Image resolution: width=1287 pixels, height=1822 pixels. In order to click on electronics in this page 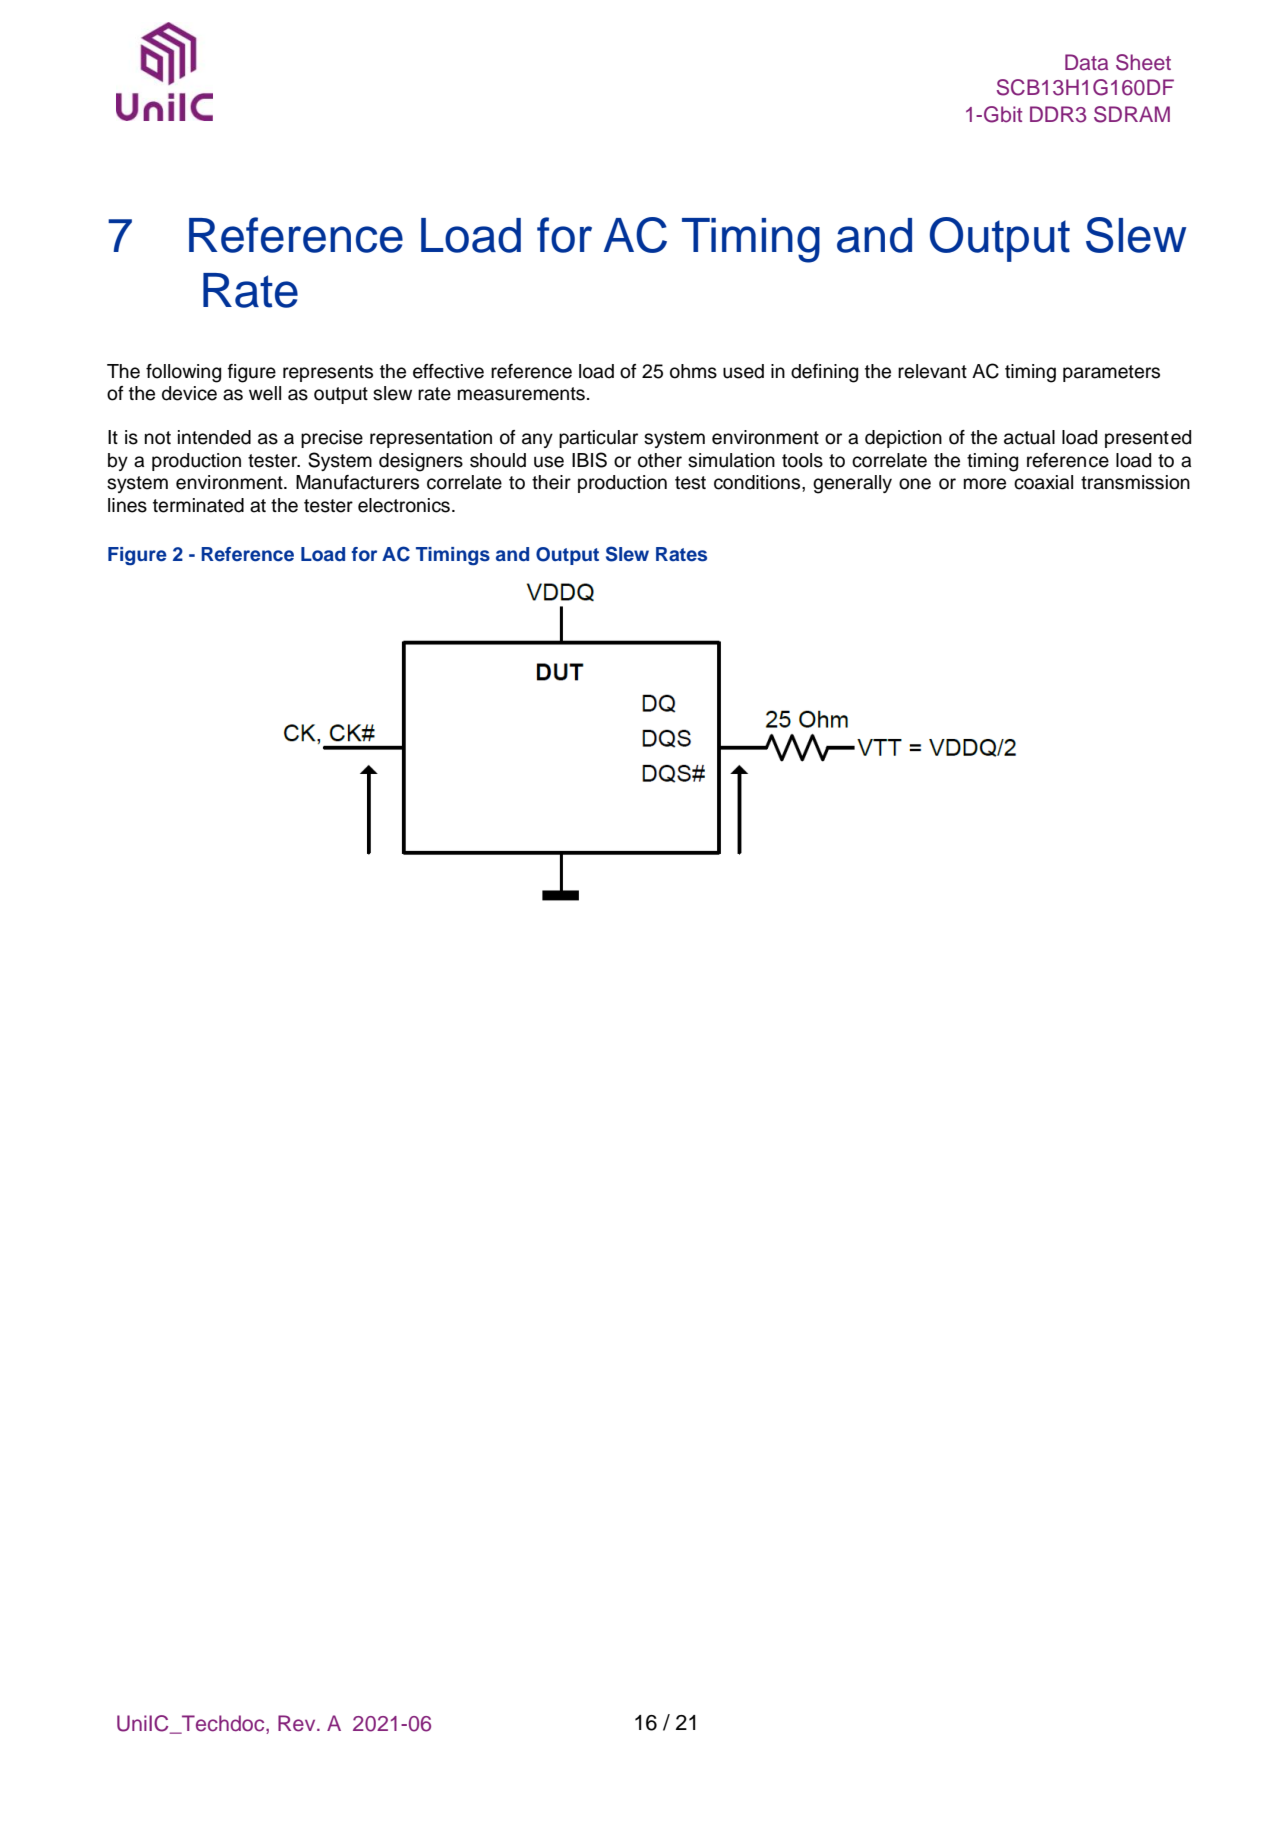, I will do `click(404, 505)`.
